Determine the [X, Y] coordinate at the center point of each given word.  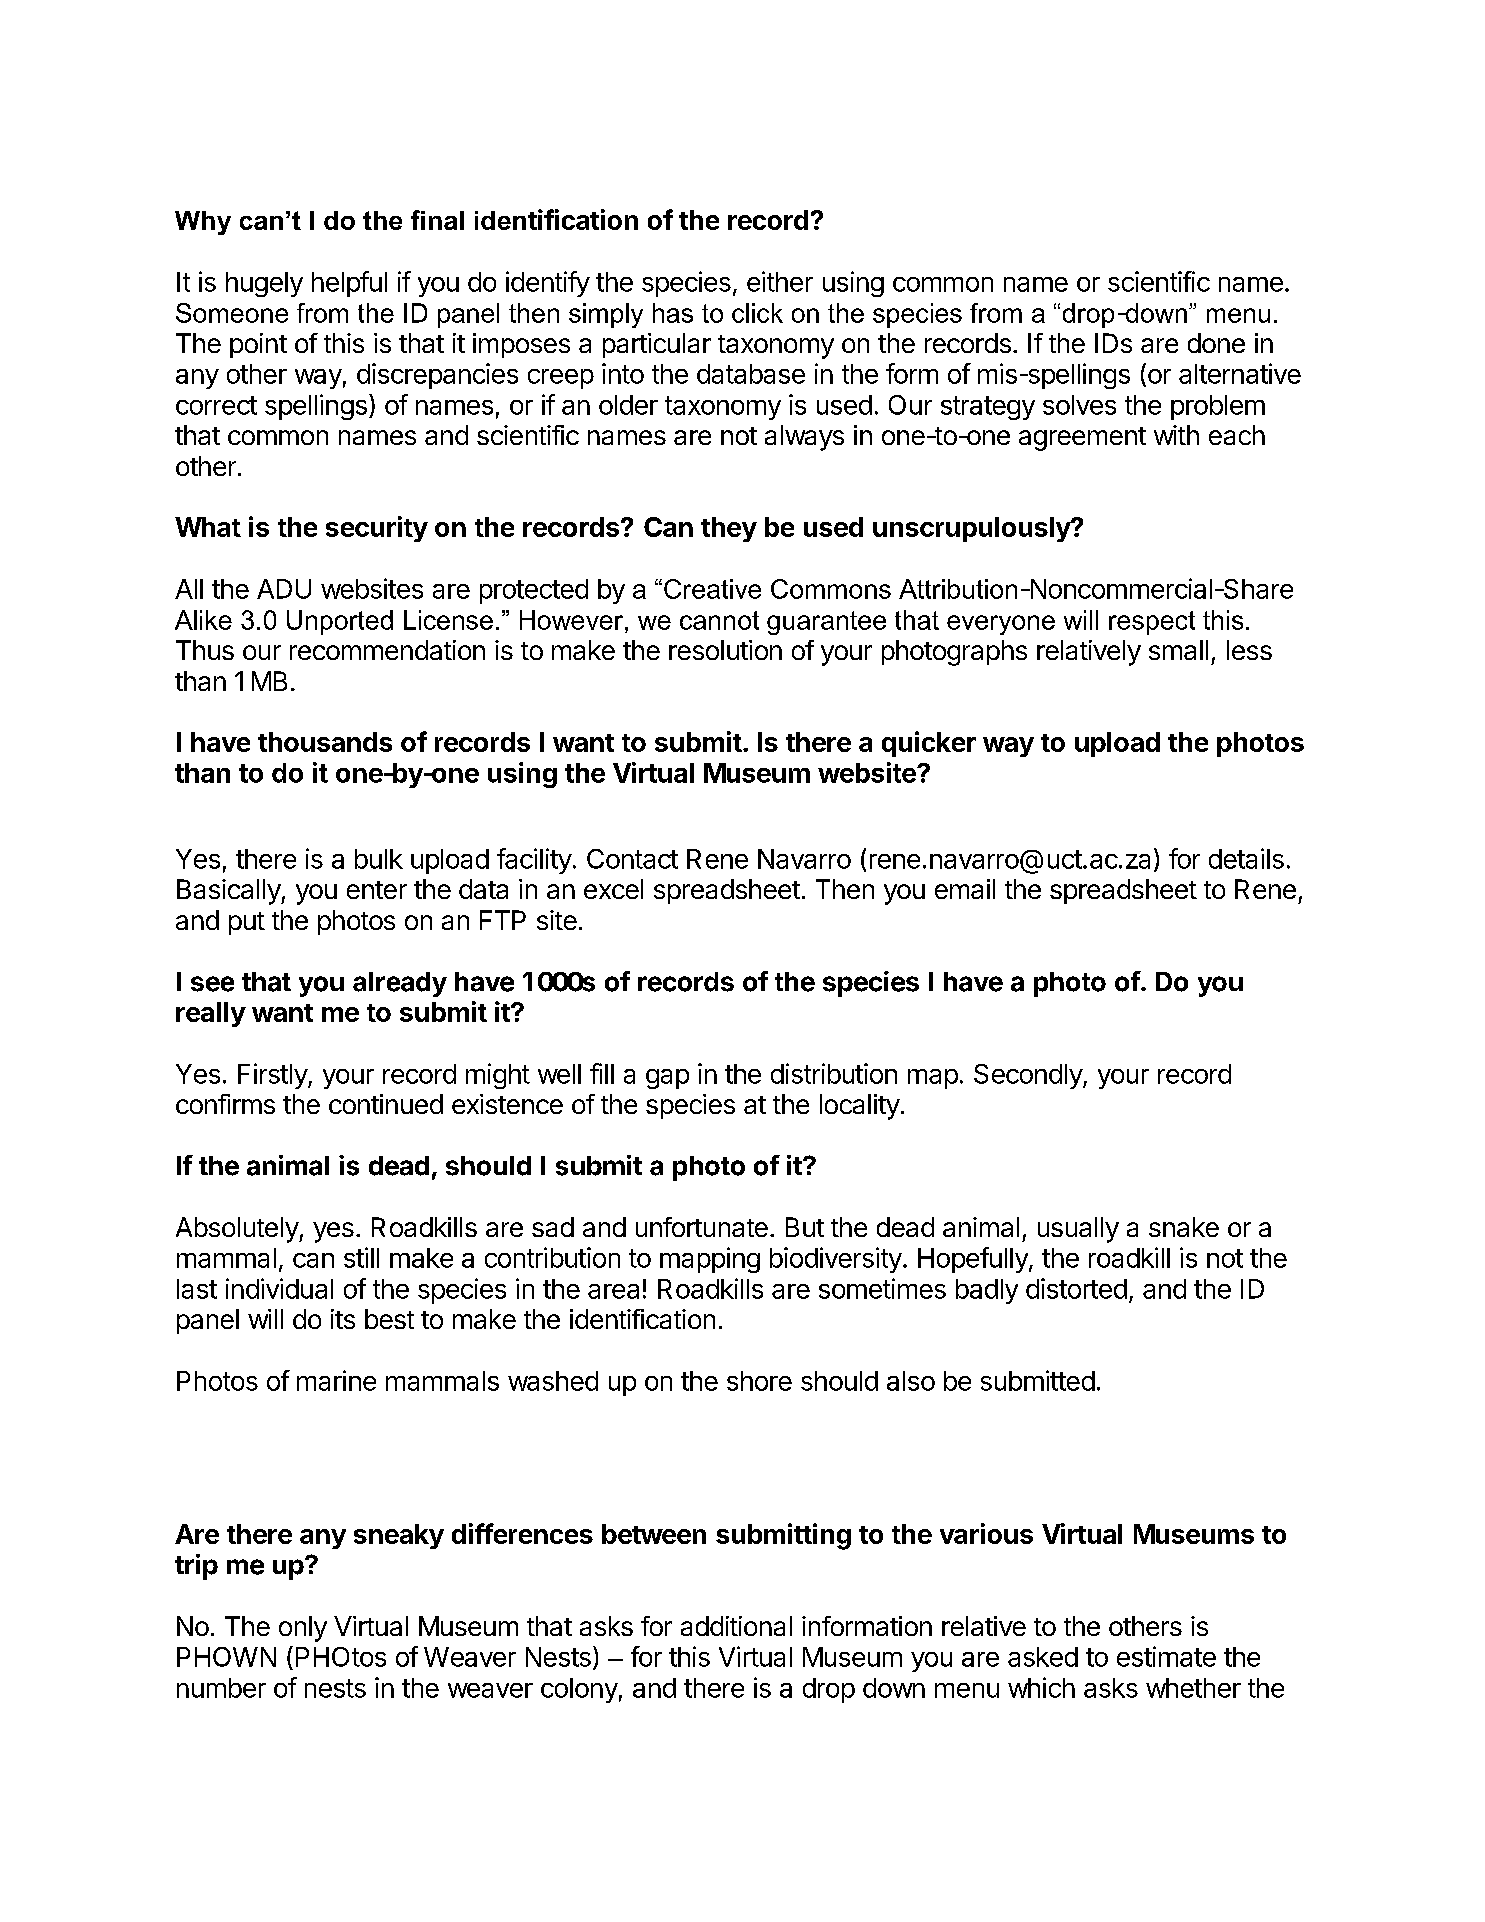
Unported [340, 622]
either [780, 281]
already [400, 984]
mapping [710, 1260]
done [1216, 343]
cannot [719, 620]
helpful [349, 284]
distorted [1076, 1288]
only [303, 1629]
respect [1152, 623]
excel [613, 889]
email [965, 889]
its [343, 1319]
